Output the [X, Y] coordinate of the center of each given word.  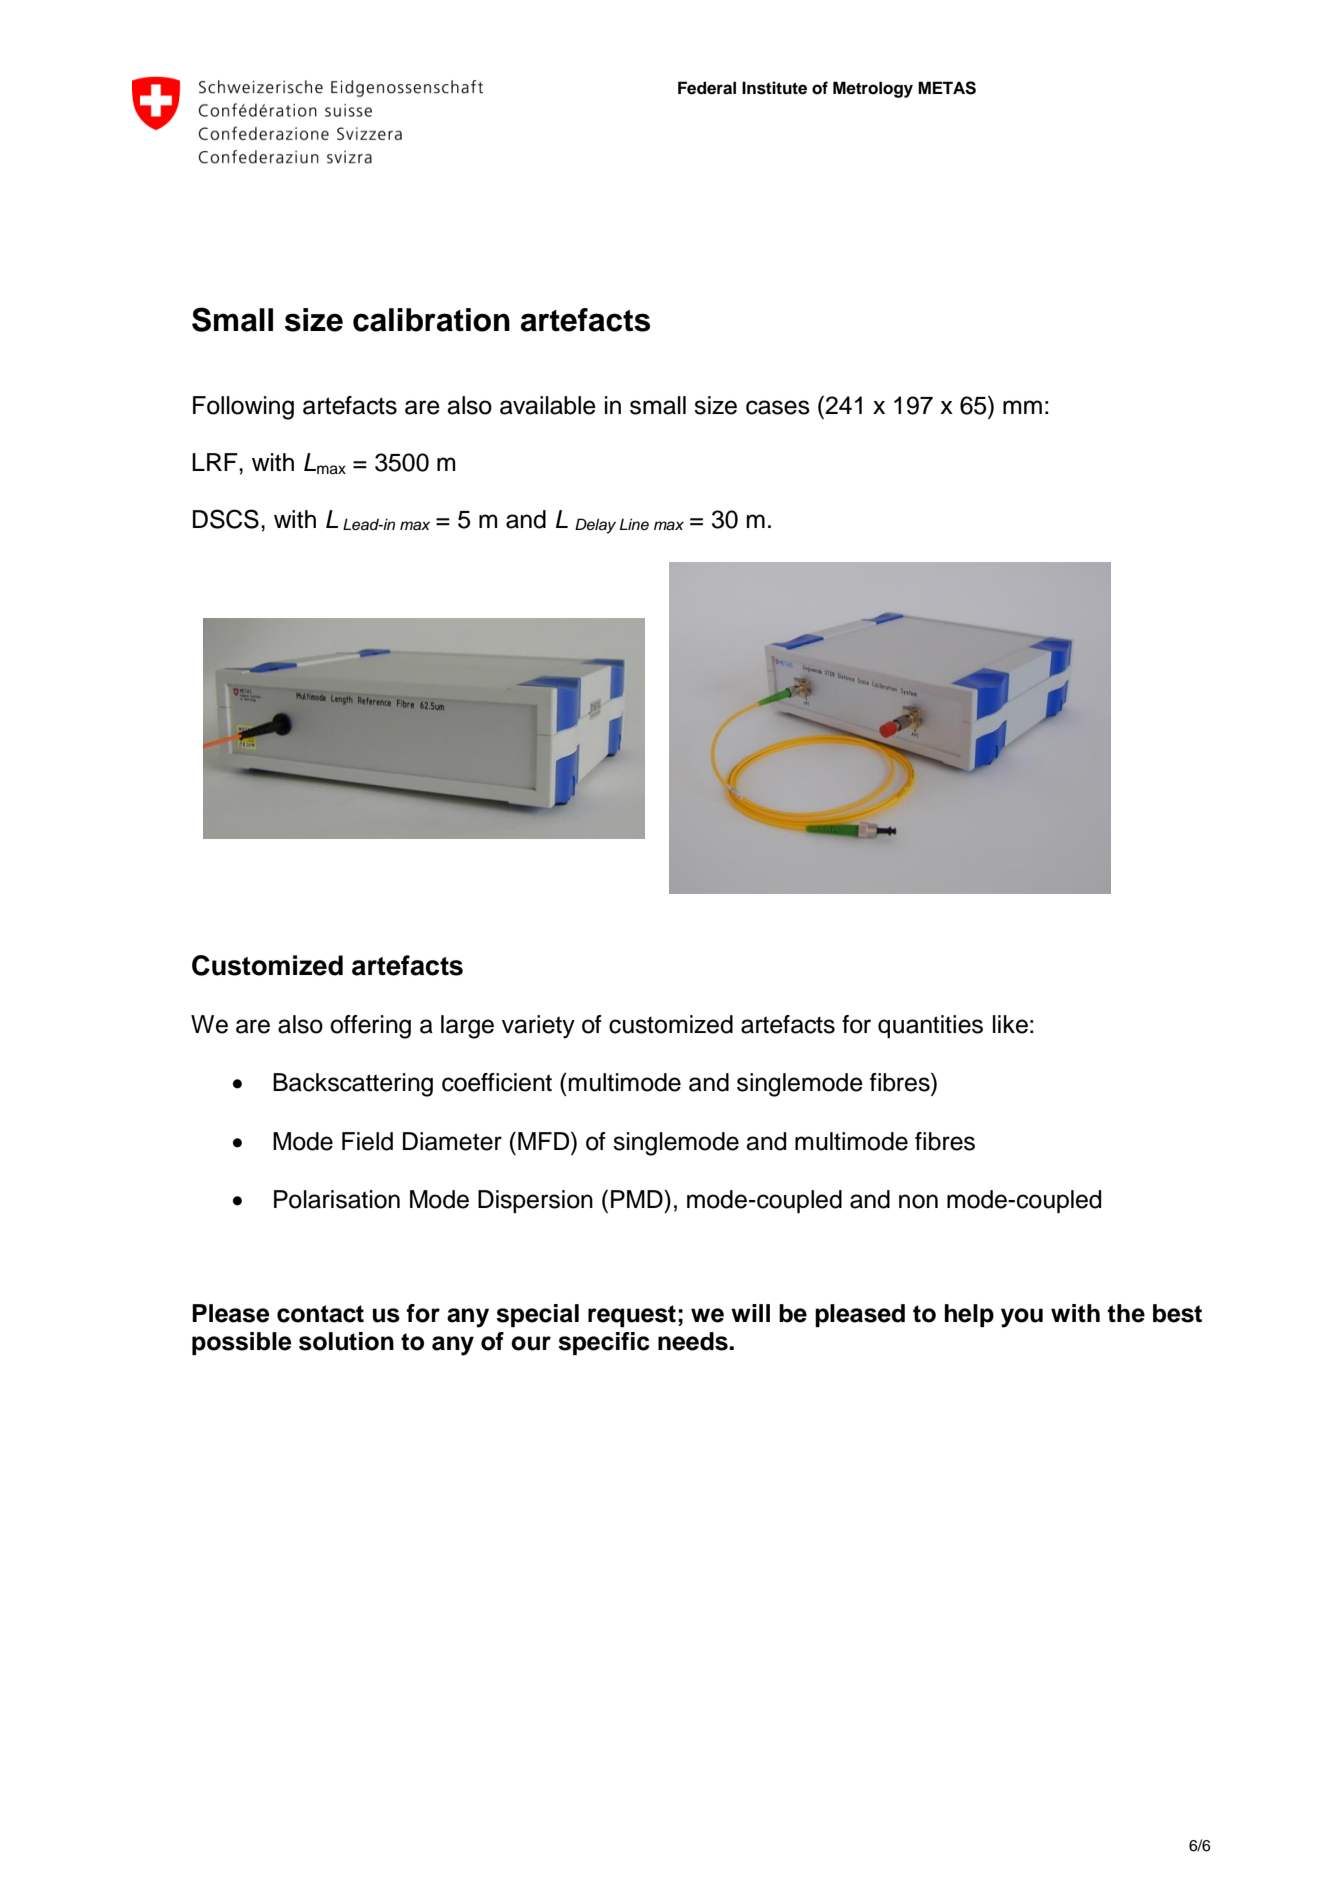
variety [538, 1027]
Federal [707, 88]
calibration [431, 320]
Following [243, 408]
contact [320, 1314]
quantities [930, 1026]
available [548, 405]
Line [634, 524]
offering [370, 1027]
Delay [595, 526]
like [1010, 1024]
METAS [947, 88]
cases [778, 407]
